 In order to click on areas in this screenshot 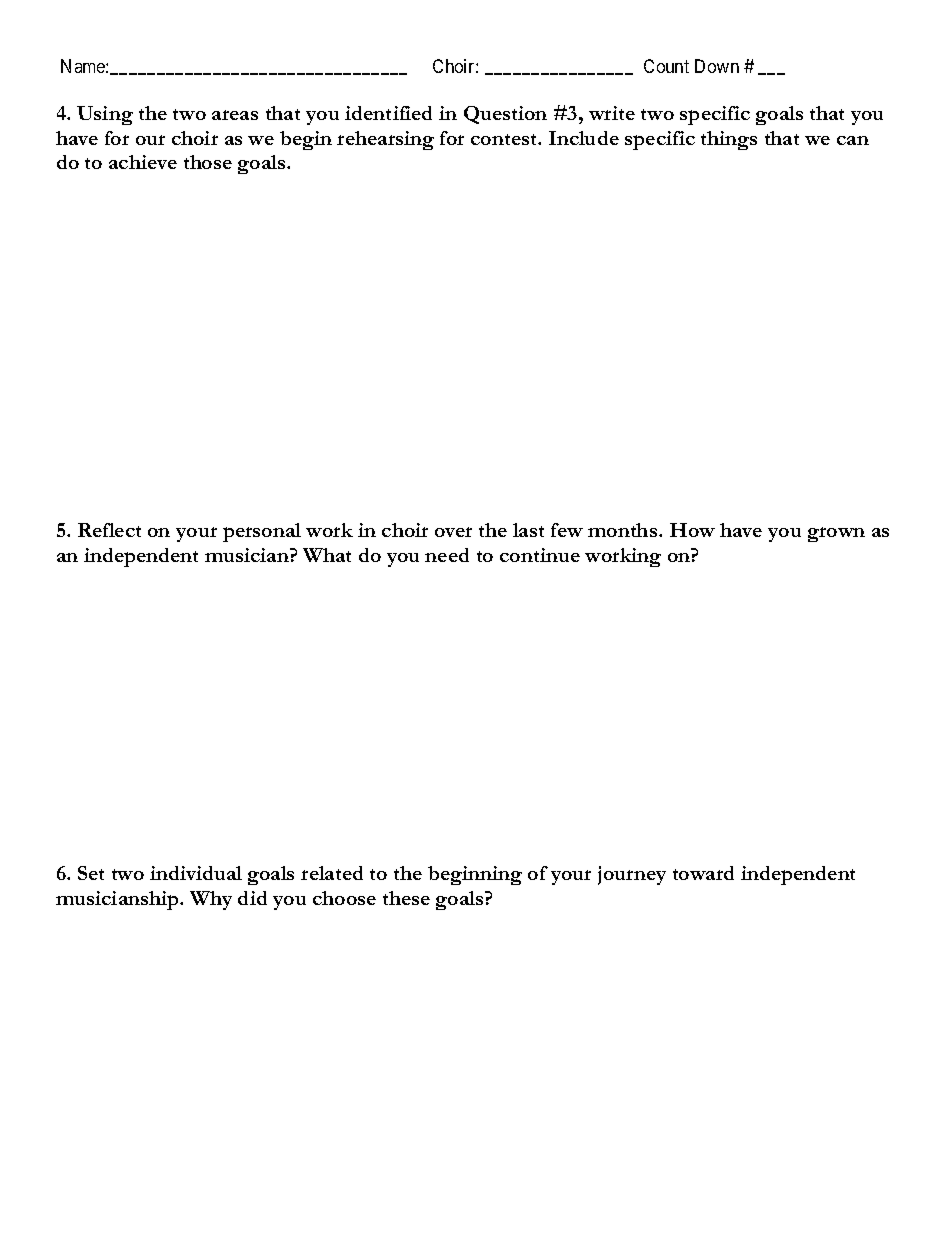, I will do `click(235, 115)`.
